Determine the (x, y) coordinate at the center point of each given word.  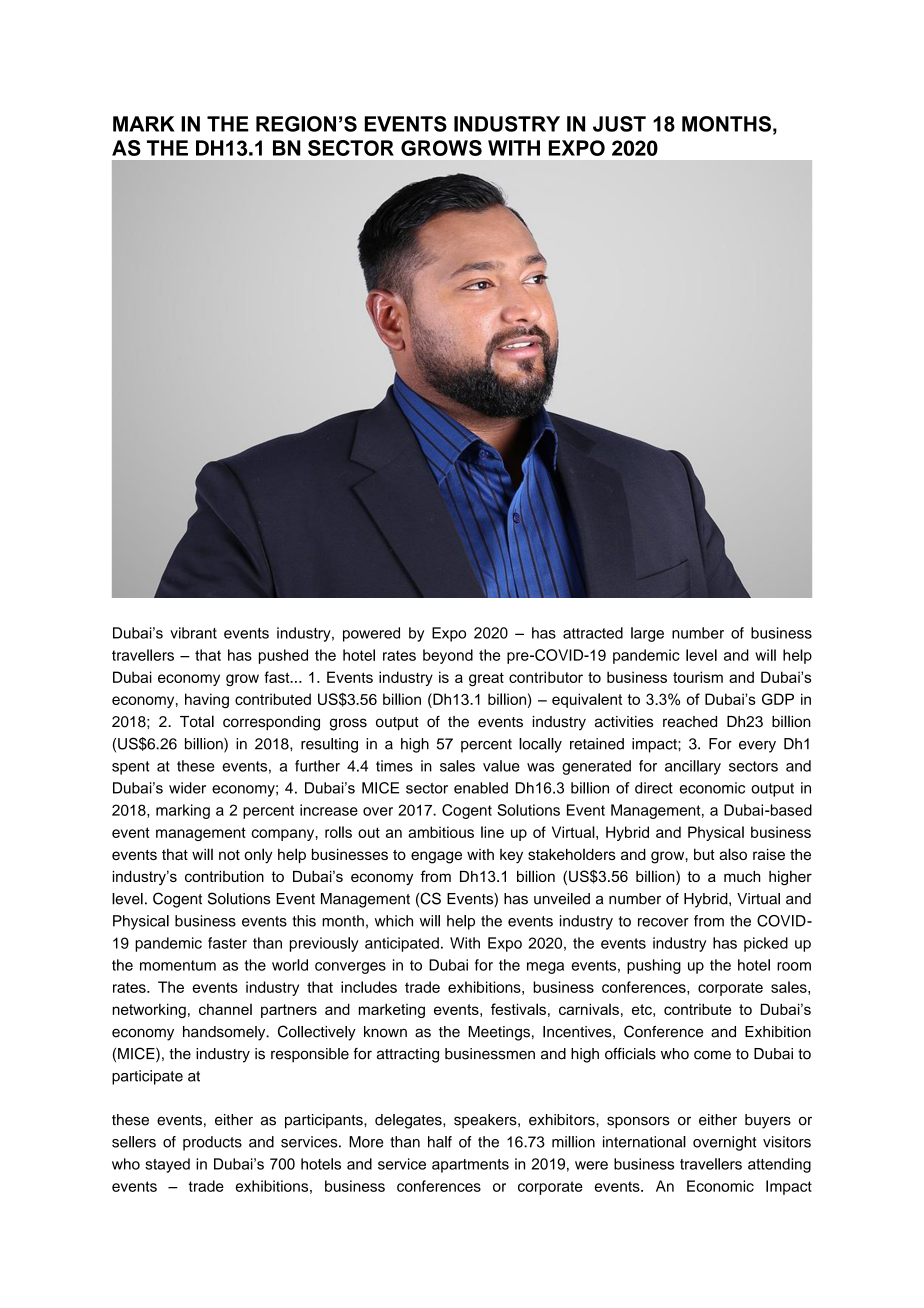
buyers (768, 1121)
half (440, 1142)
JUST (619, 124)
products (212, 1143)
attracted (593, 633)
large (647, 634)
